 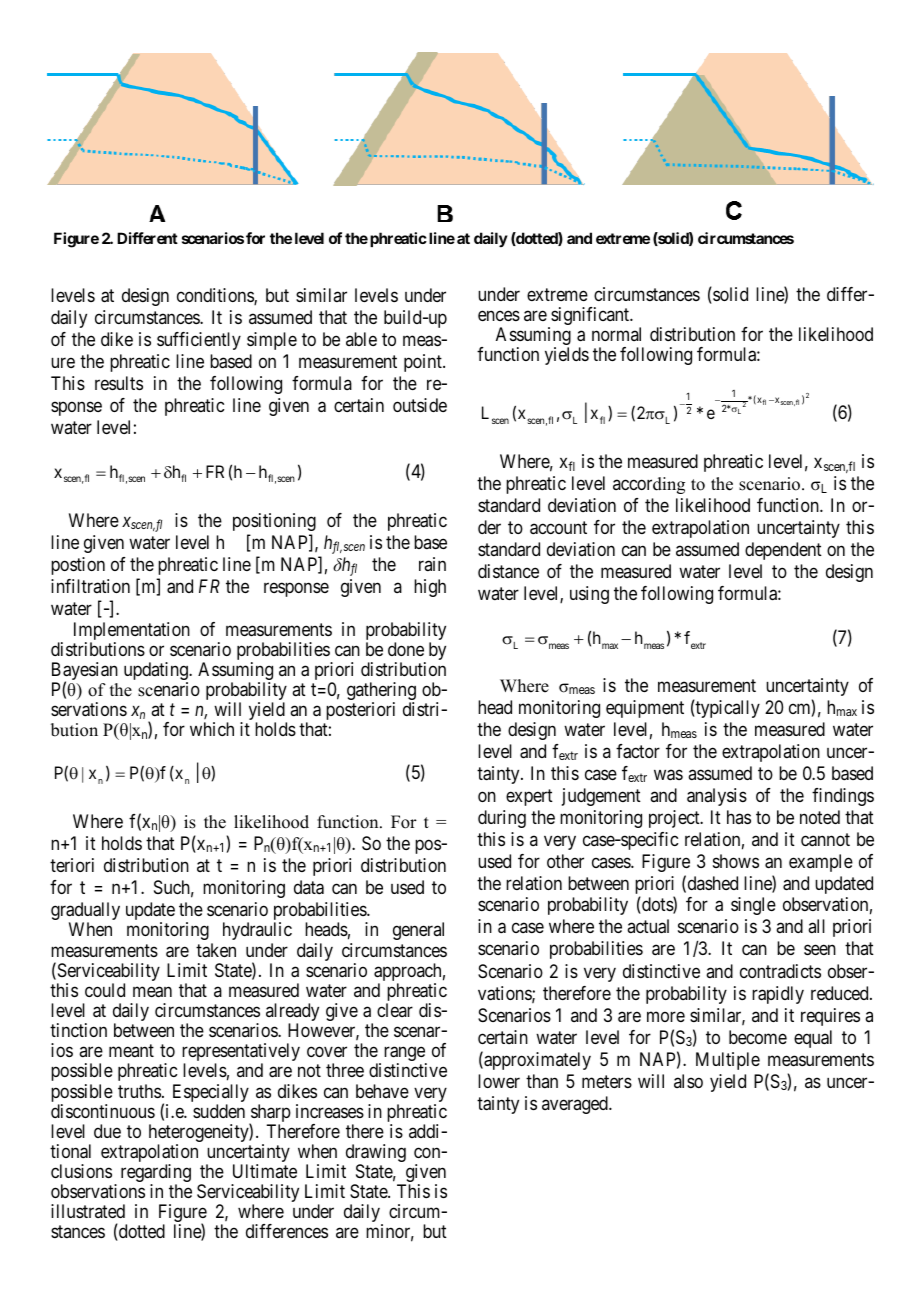 What do you see at coordinates (199, 341) in the screenshot?
I see `sufficiently` at bounding box center [199, 341].
